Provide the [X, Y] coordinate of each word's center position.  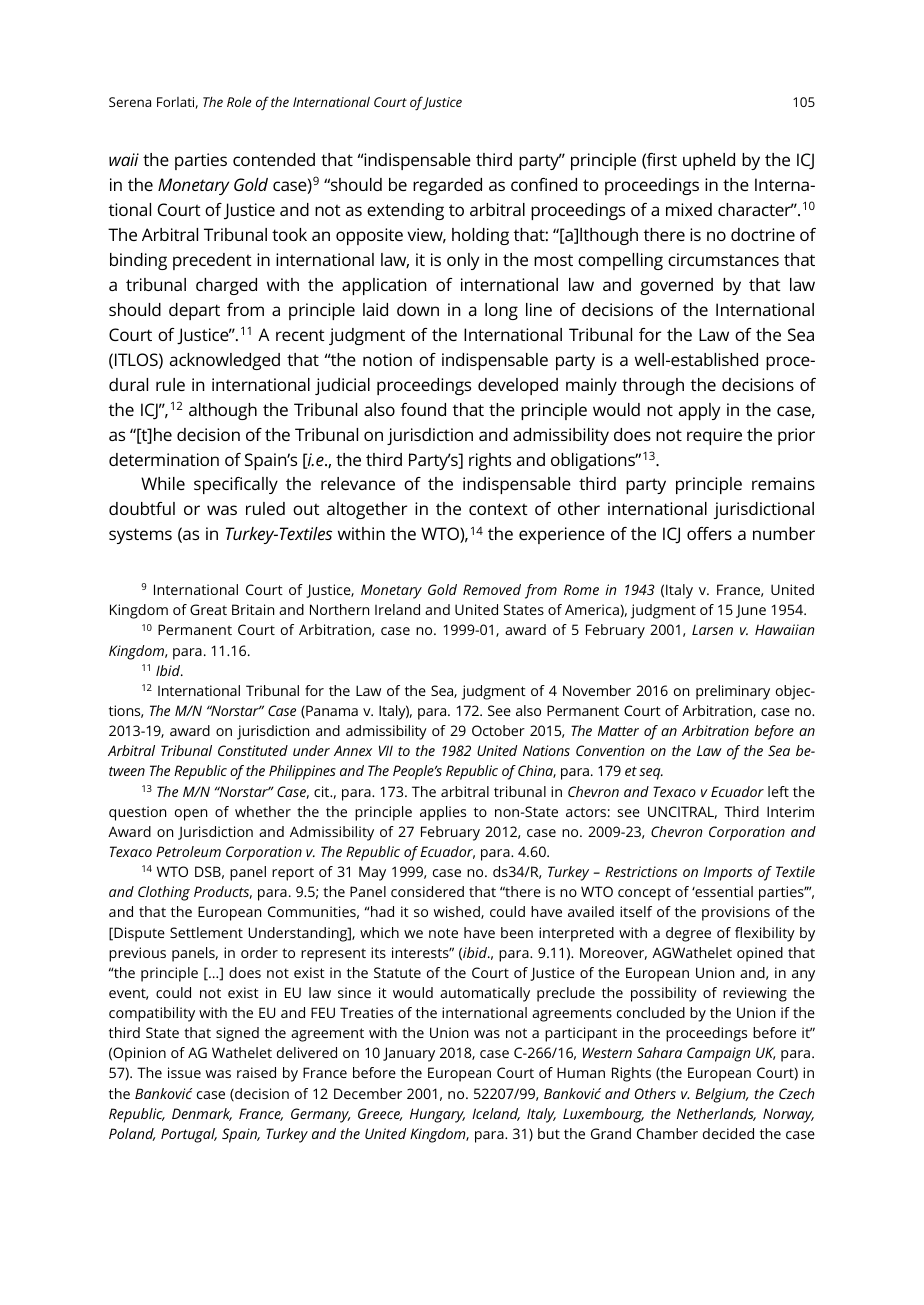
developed [518, 386]
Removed [492, 589]
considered [427, 891]
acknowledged [225, 361]
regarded [447, 186]
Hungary [437, 1115]
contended [274, 159]
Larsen [712, 629]
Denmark [202, 1114]
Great [208, 609]
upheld [709, 161]
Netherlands [716, 1114]
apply [699, 411]
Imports [728, 873]
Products [223, 892]
